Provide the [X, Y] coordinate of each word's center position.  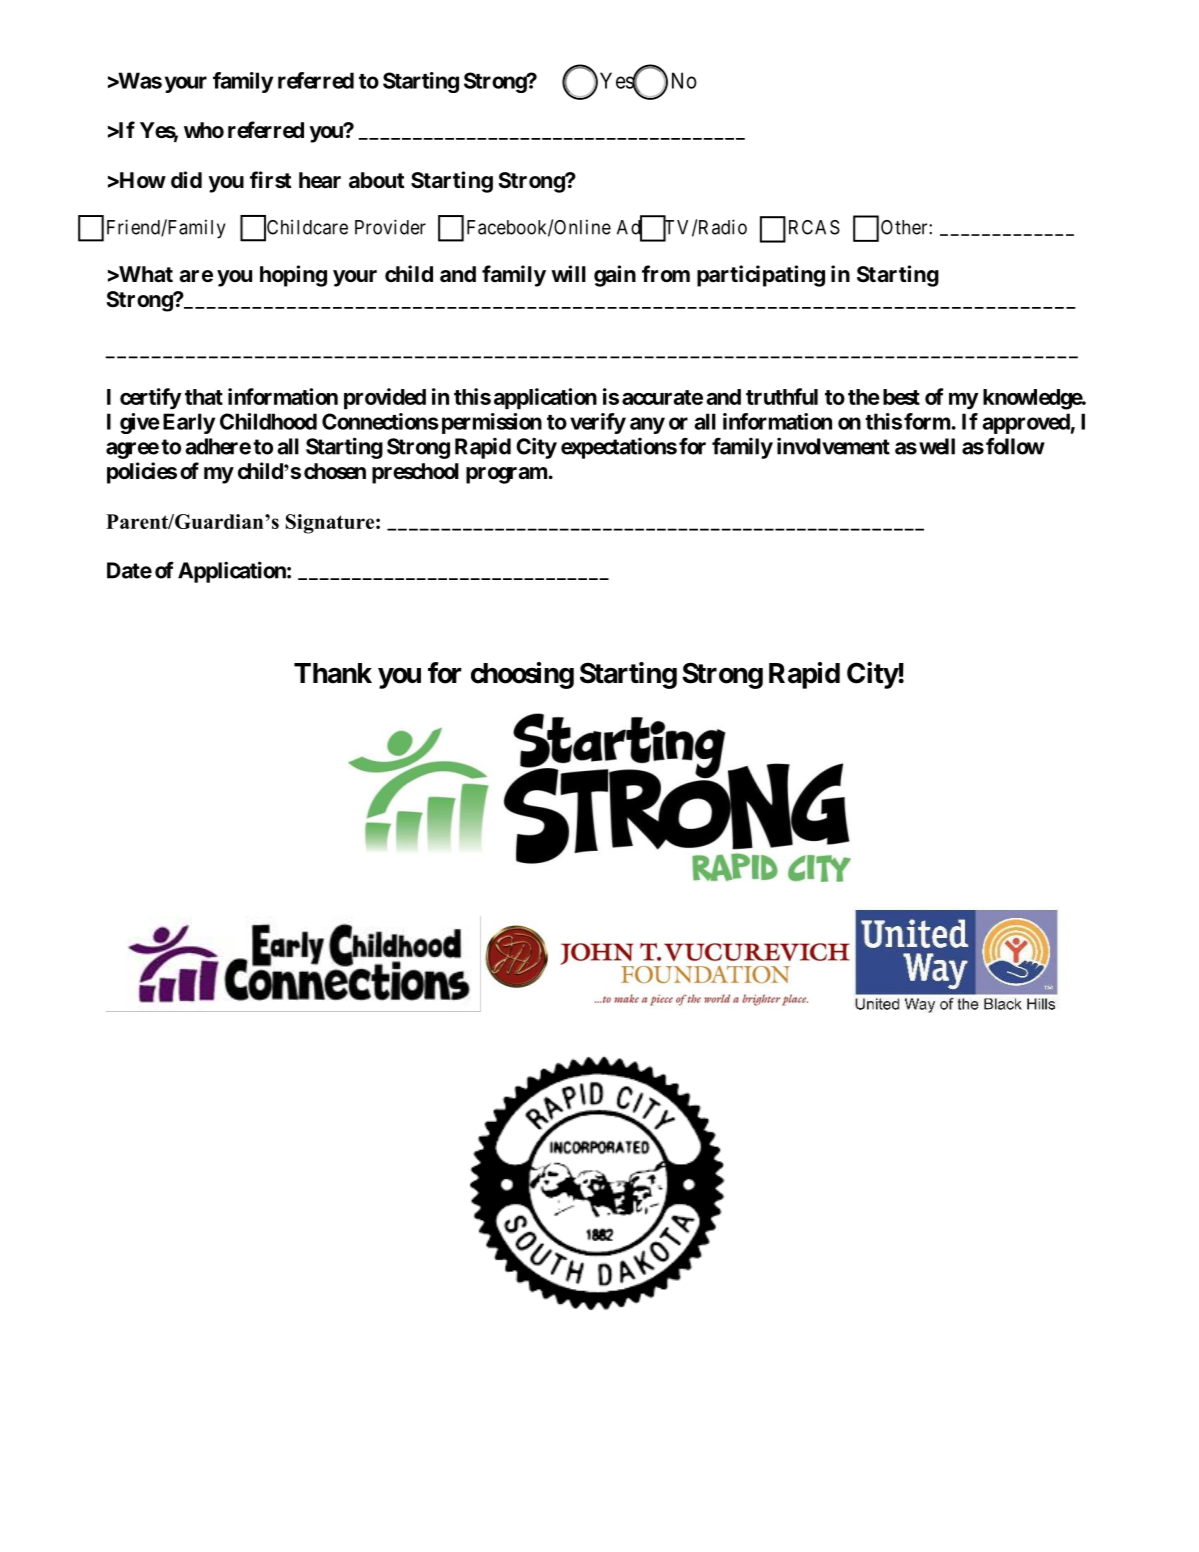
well [937, 446]
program [506, 475]
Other [905, 227]
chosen [335, 471]
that [204, 397]
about [377, 180]
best [901, 397]
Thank [333, 673]
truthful [782, 396]
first [271, 180]
